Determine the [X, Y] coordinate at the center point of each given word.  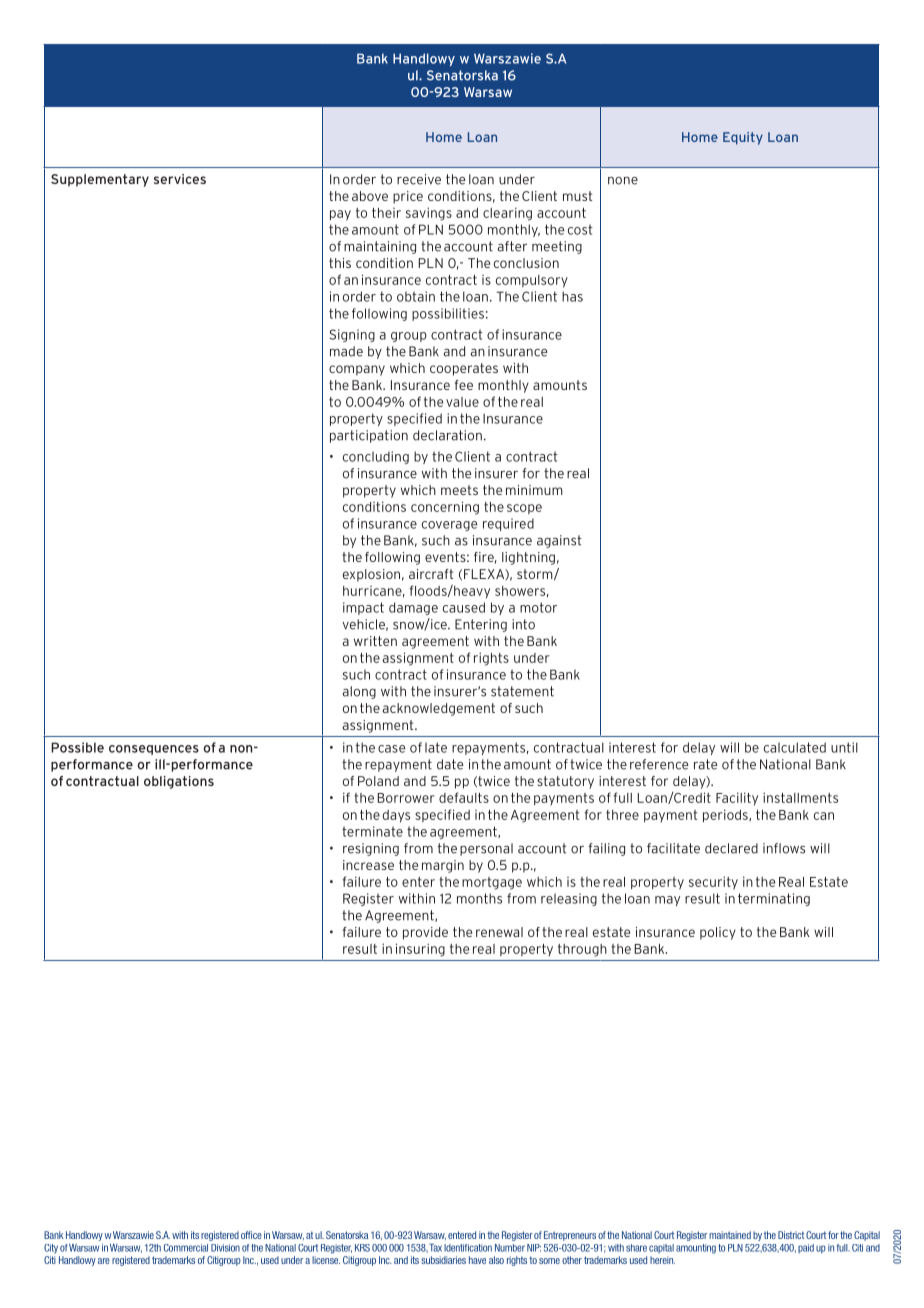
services [180, 179]
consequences [154, 750]
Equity [743, 138]
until [844, 747]
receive [419, 179]
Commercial [186, 1248]
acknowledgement [439, 709]
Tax [435, 1248]
